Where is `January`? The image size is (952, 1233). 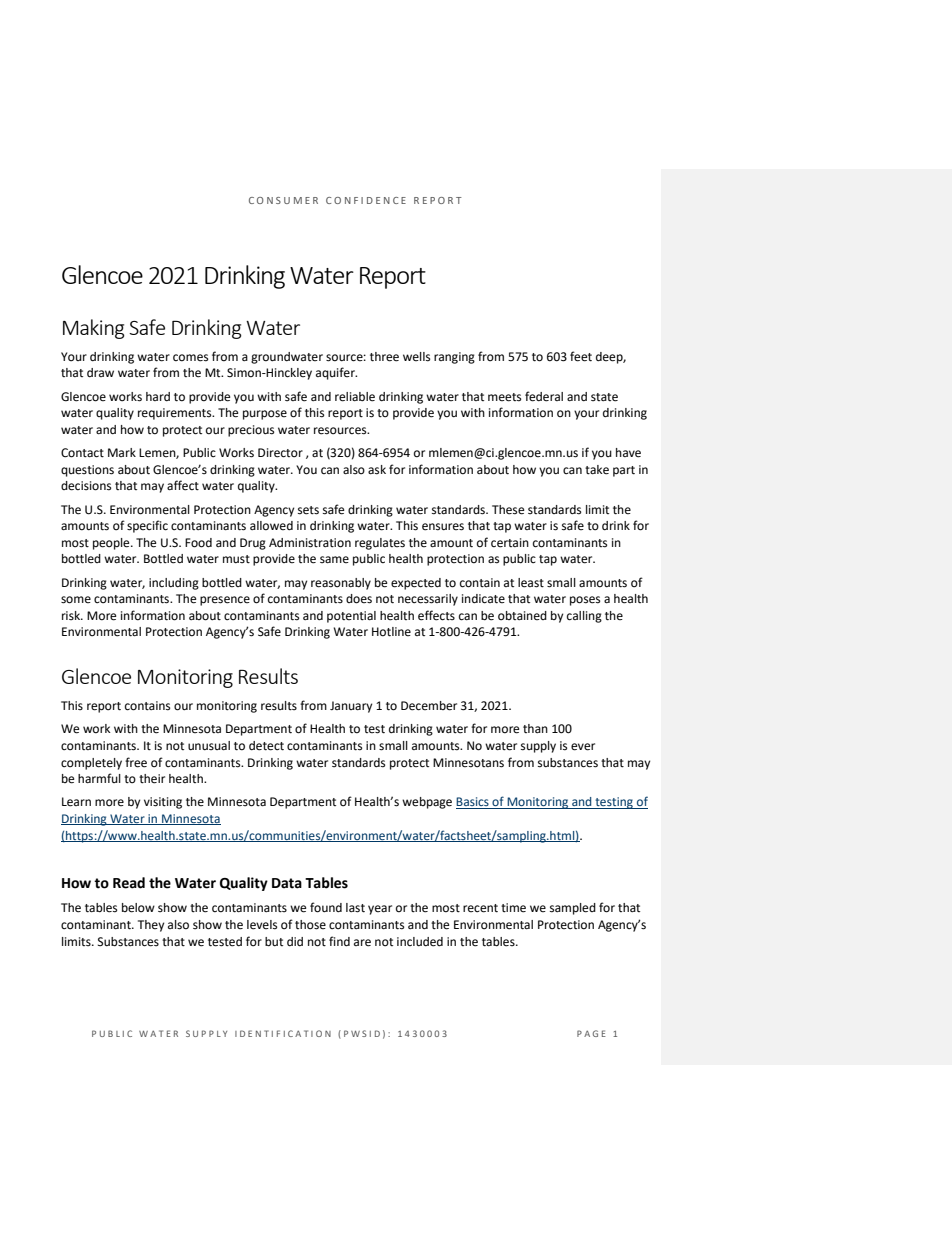 January is located at coordinates (351, 707).
